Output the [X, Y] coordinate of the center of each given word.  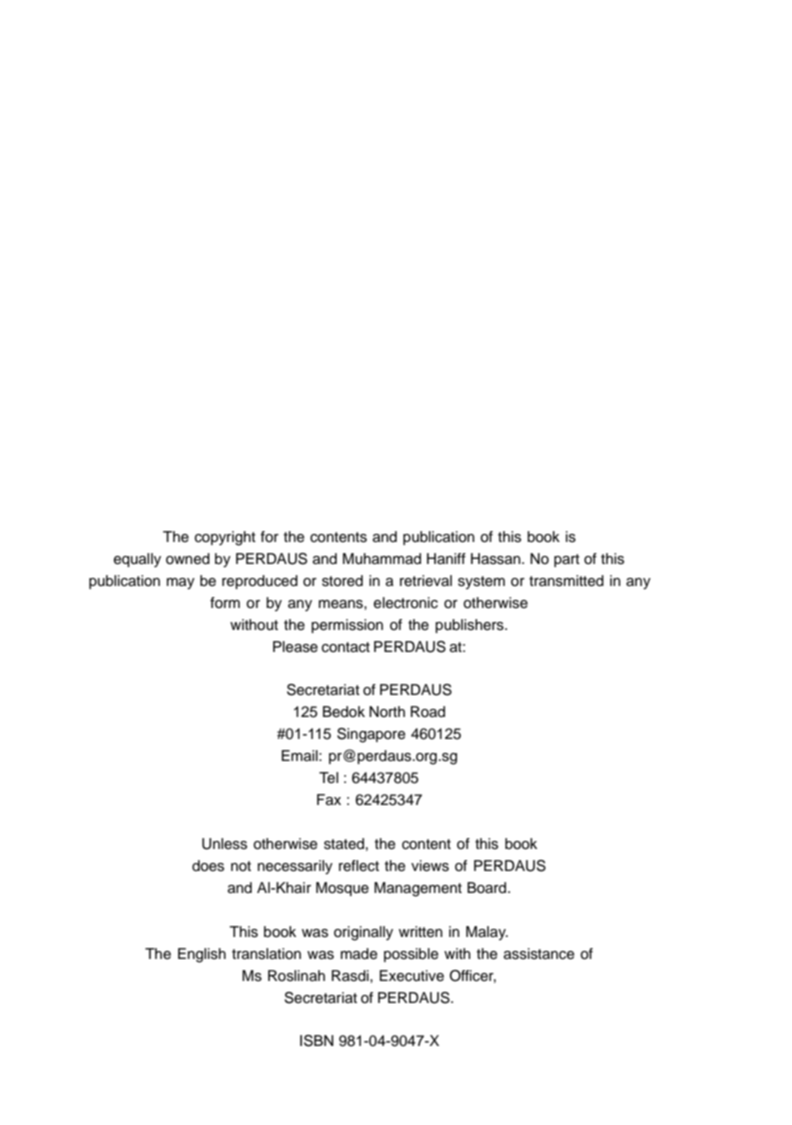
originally [363, 933]
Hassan [497, 559]
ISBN [317, 1041]
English [202, 955]
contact [346, 647]
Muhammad [382, 559]
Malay [487, 933]
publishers [470, 626]
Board [488, 887]
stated [344, 844]
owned [188, 559]
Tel [328, 778]
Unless [224, 844]
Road [428, 711]
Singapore [371, 735]
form [225, 602]
